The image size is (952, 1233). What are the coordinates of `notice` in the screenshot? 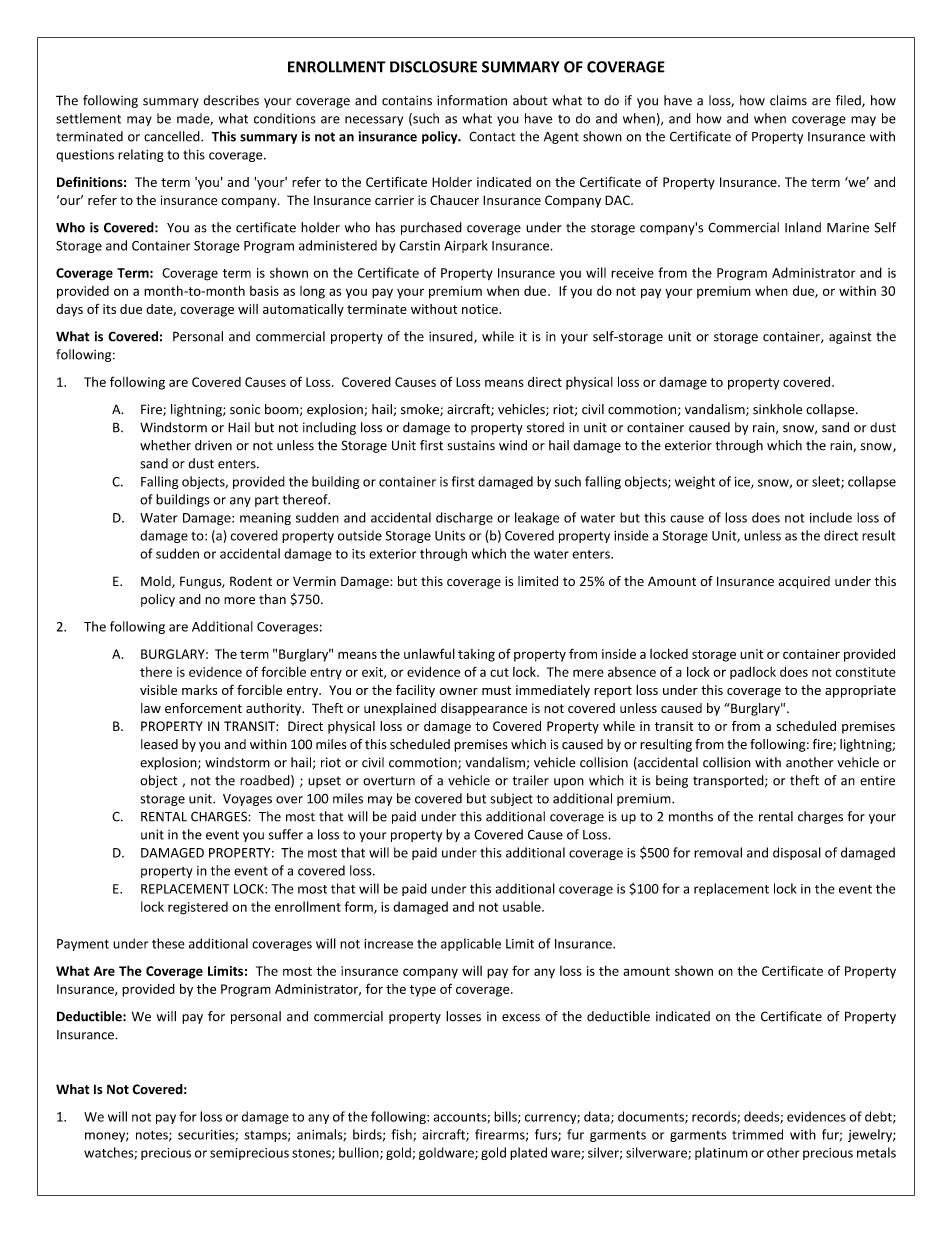 It's located at (481, 309).
